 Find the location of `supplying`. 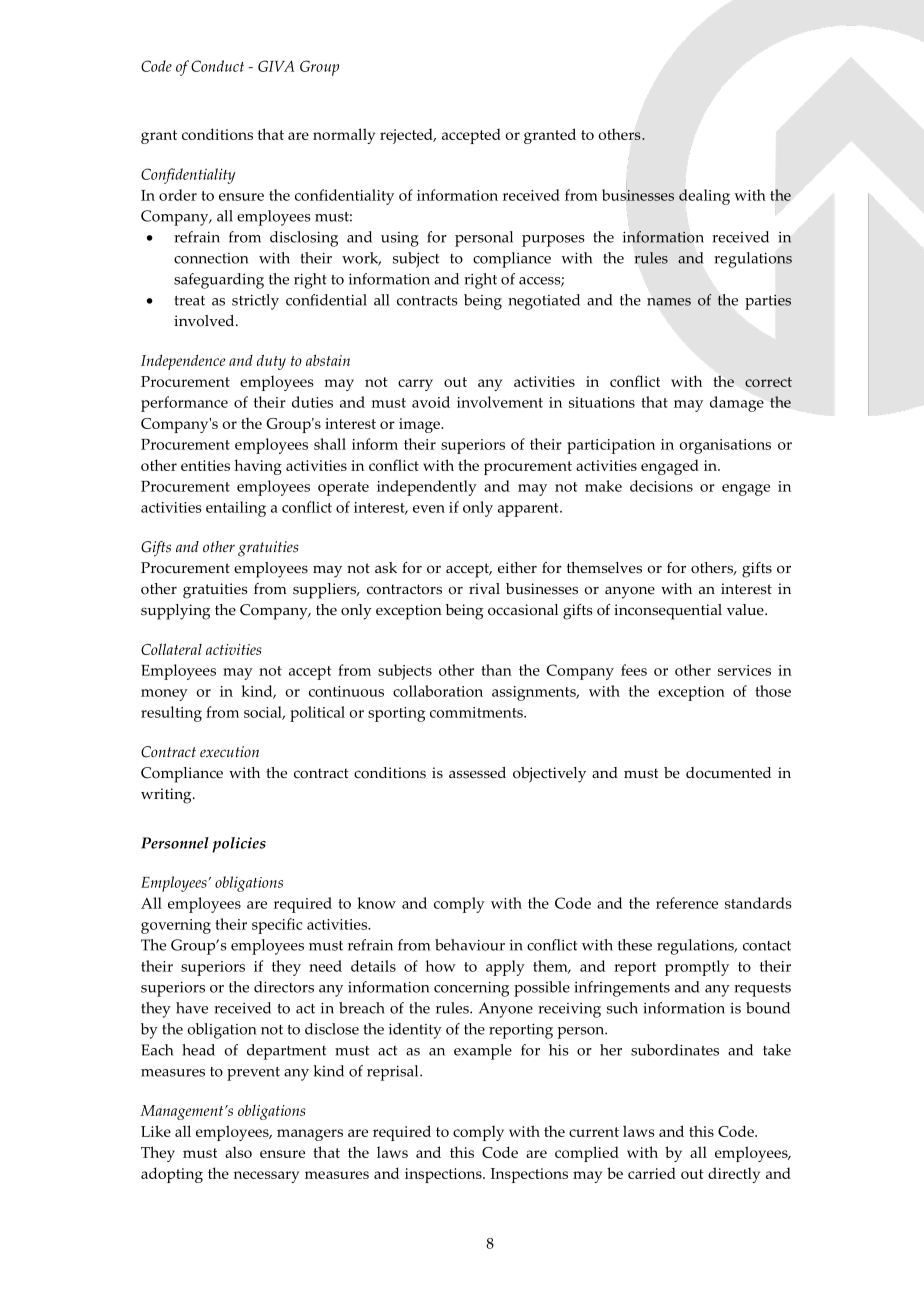

supplying is located at coordinates (175, 612).
